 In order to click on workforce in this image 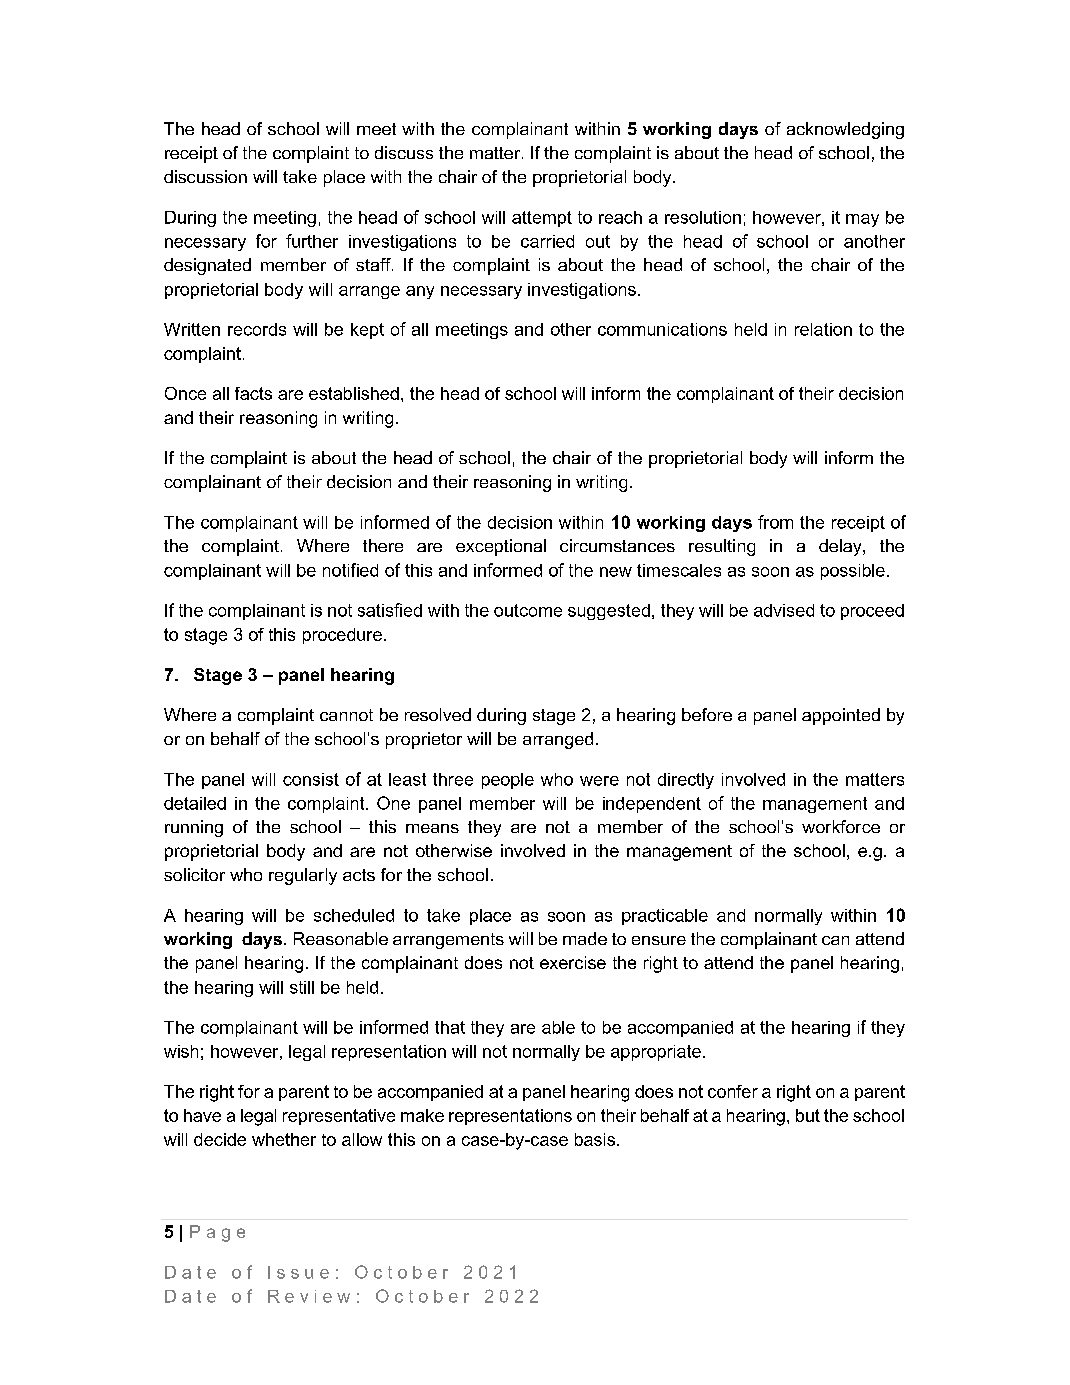, I will do `click(841, 826)`.
